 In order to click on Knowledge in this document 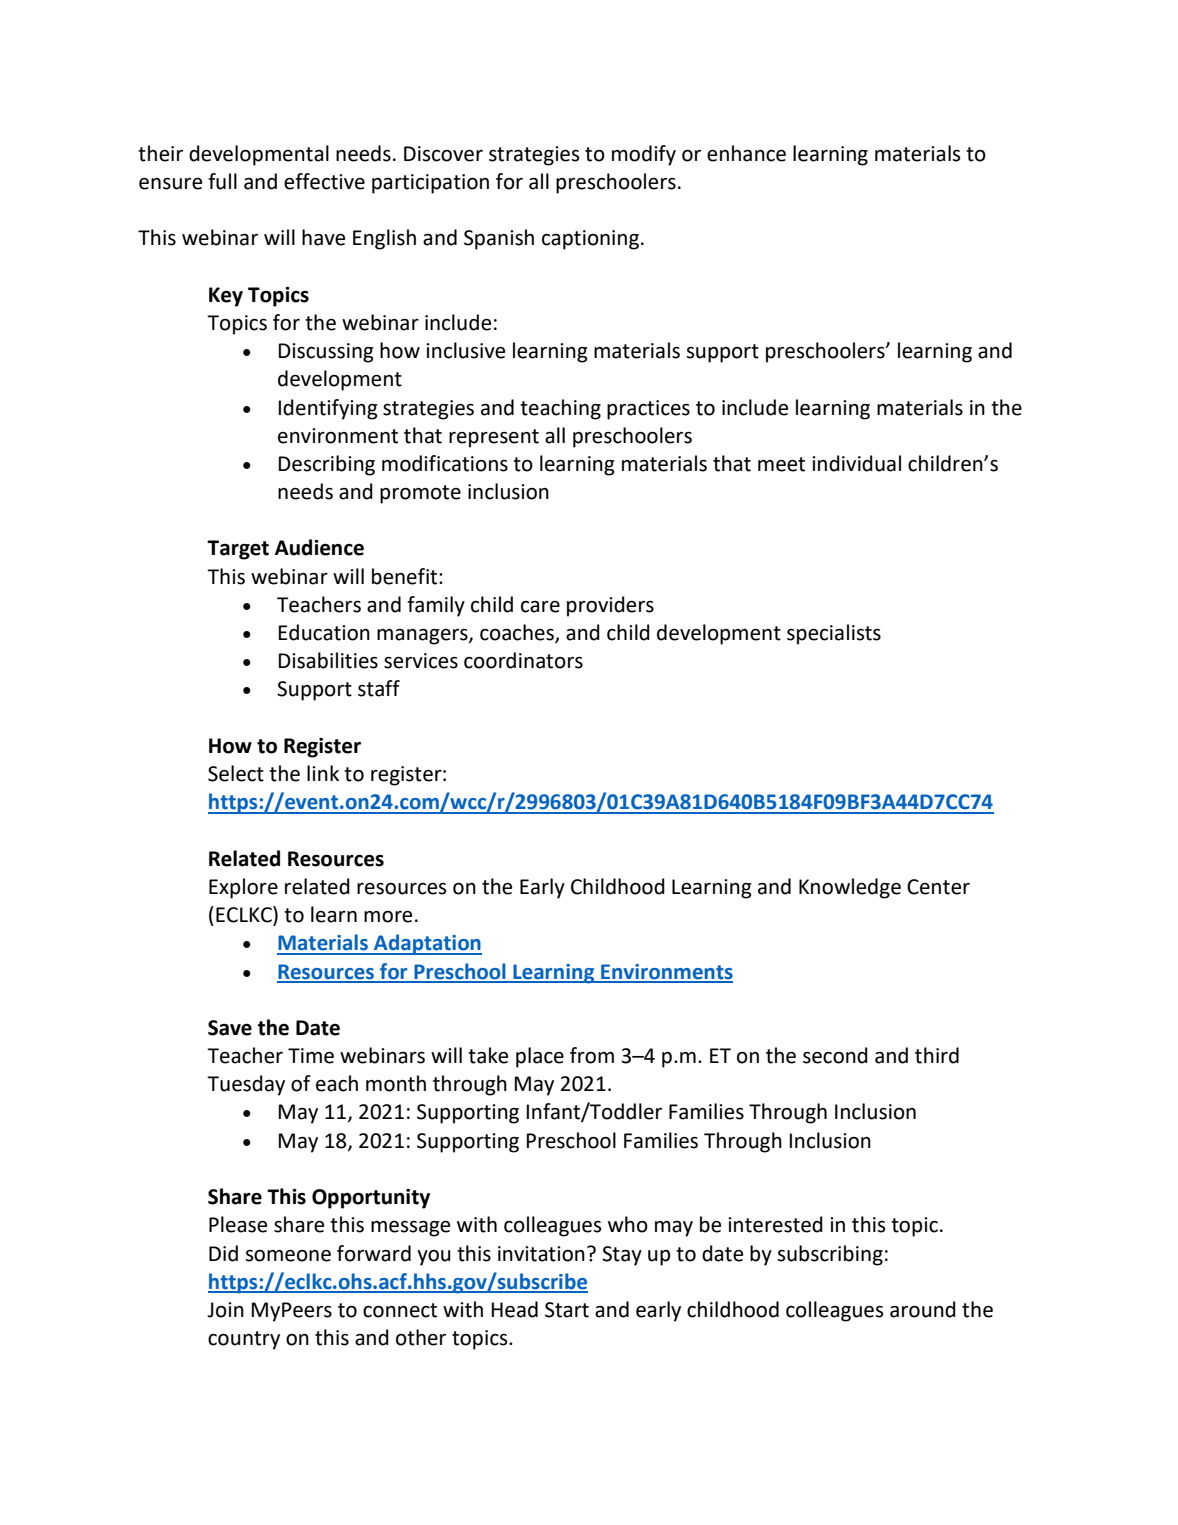, I will do `click(850, 888)`.
